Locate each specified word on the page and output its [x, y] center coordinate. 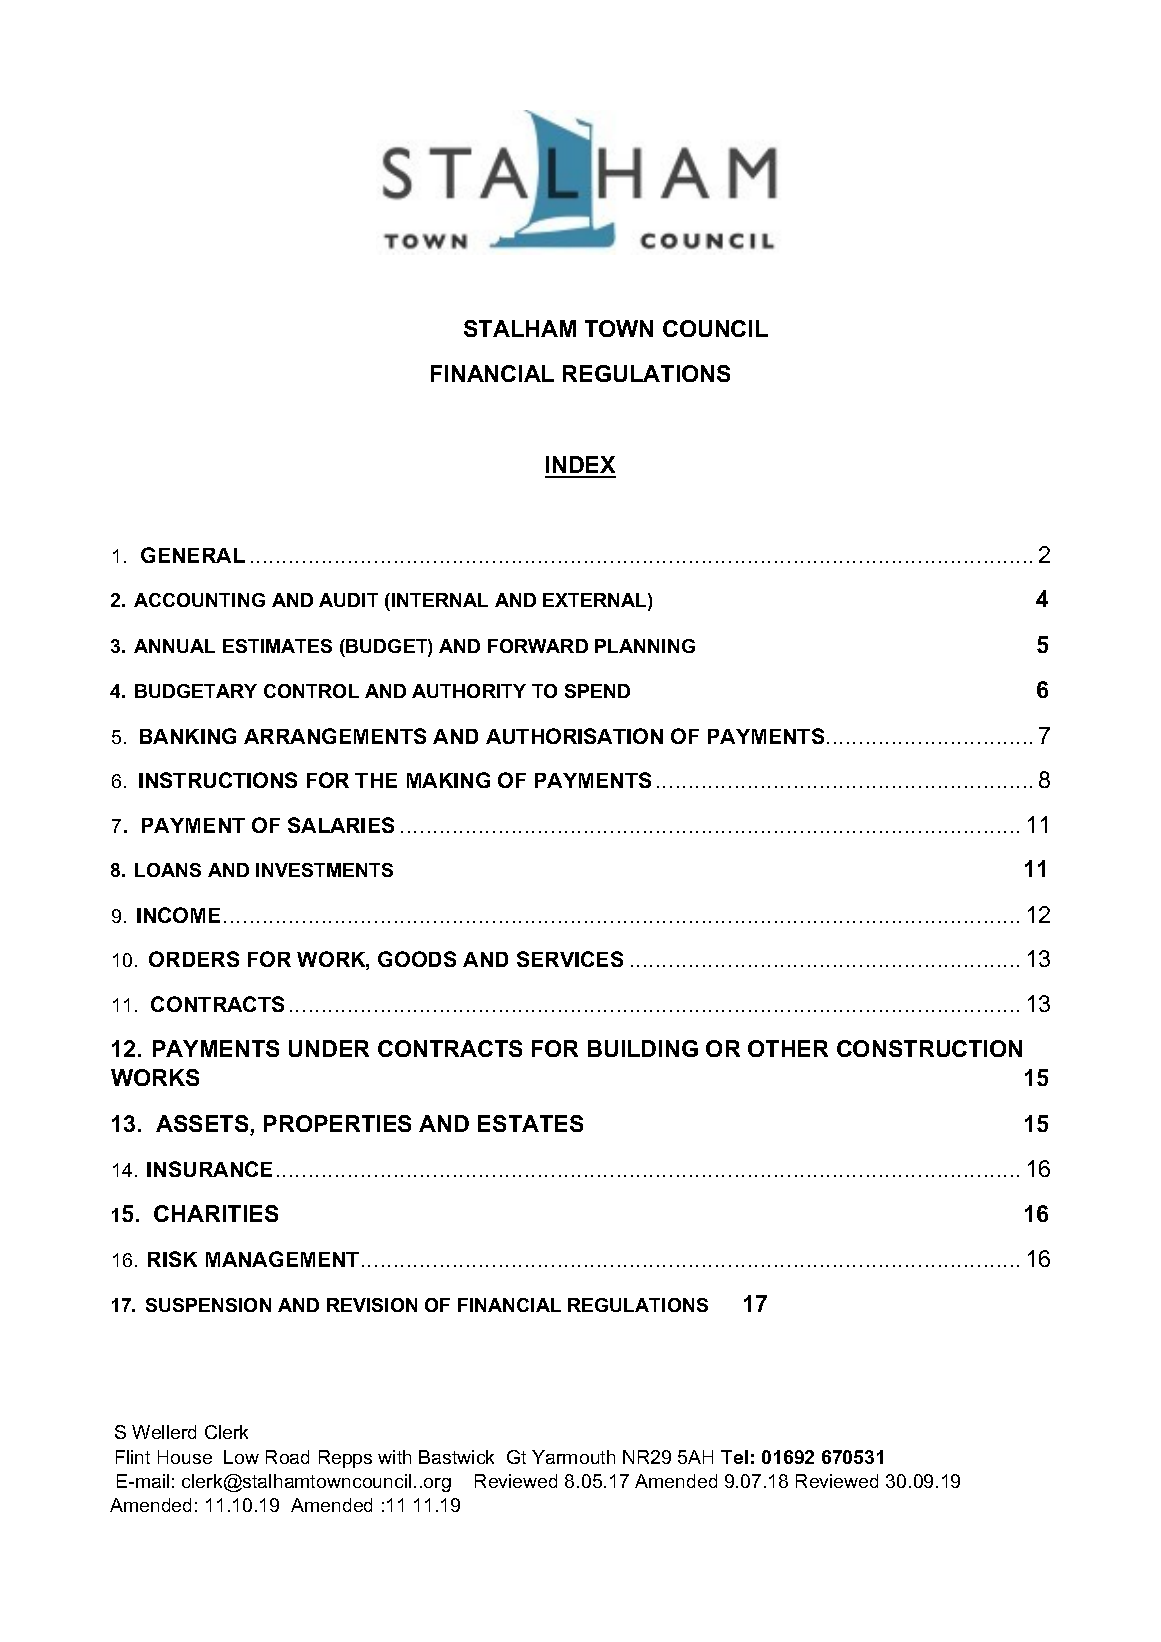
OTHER [788, 1048]
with [394, 1457]
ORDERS [194, 959]
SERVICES [570, 959]
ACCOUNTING [199, 600]
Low [241, 1457]
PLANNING [645, 646]
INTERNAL [440, 600]
